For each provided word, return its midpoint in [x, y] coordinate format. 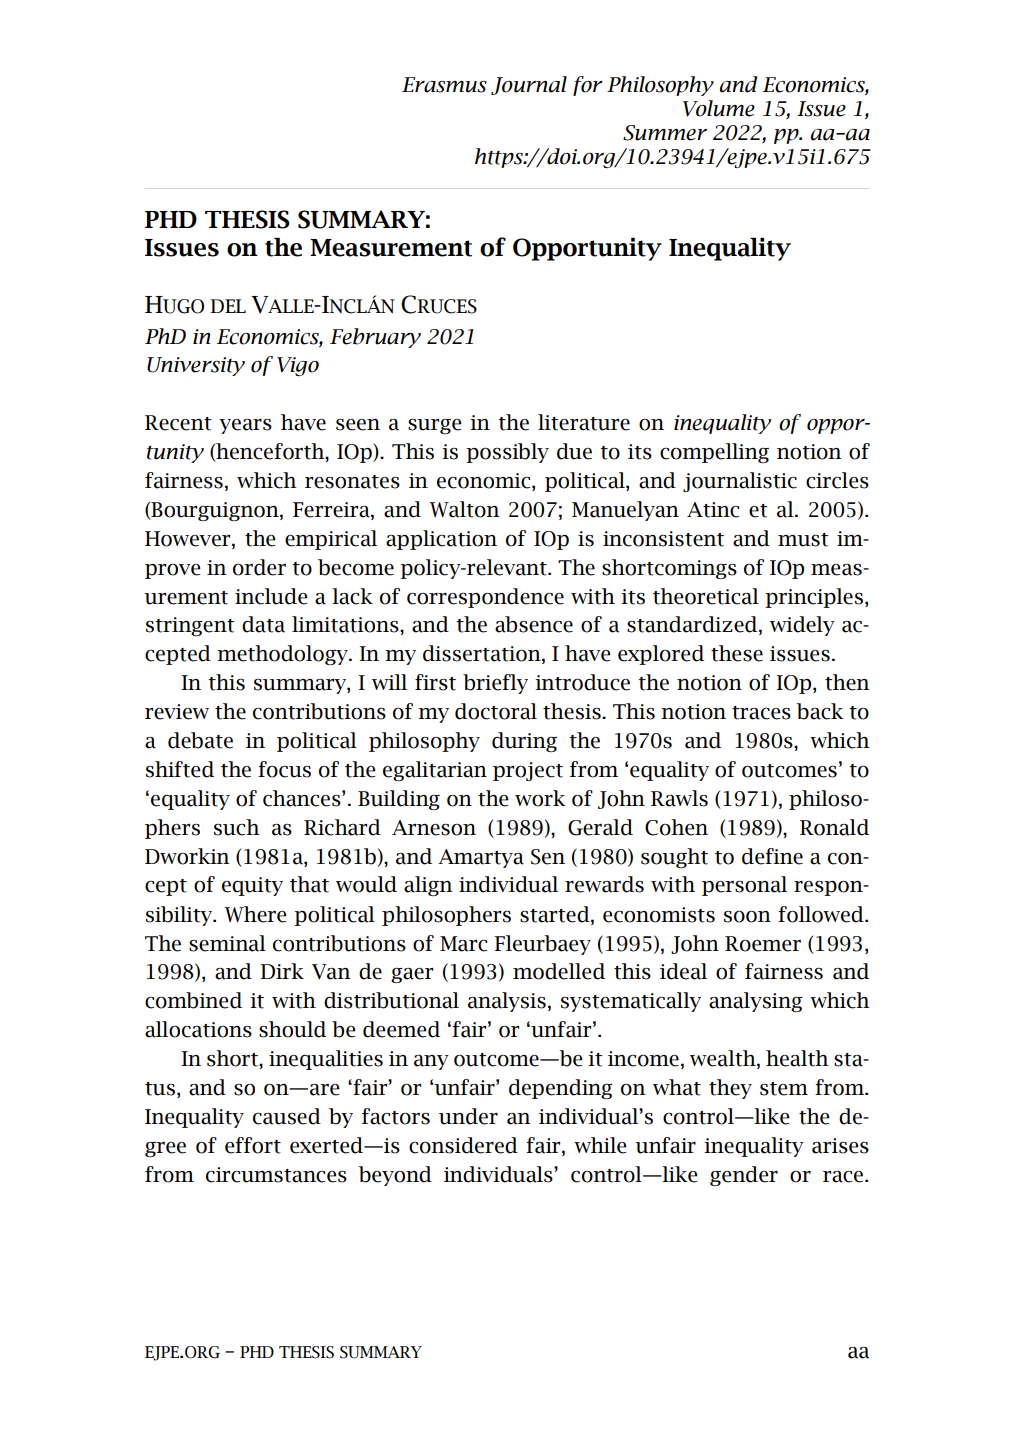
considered [463, 1145]
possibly [507, 453]
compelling [714, 453]
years [245, 426]
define [772, 856]
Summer [665, 133]
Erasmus [444, 85]
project [528, 771]
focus [284, 769]
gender [744, 1176]
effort [253, 1145]
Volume [719, 108]
